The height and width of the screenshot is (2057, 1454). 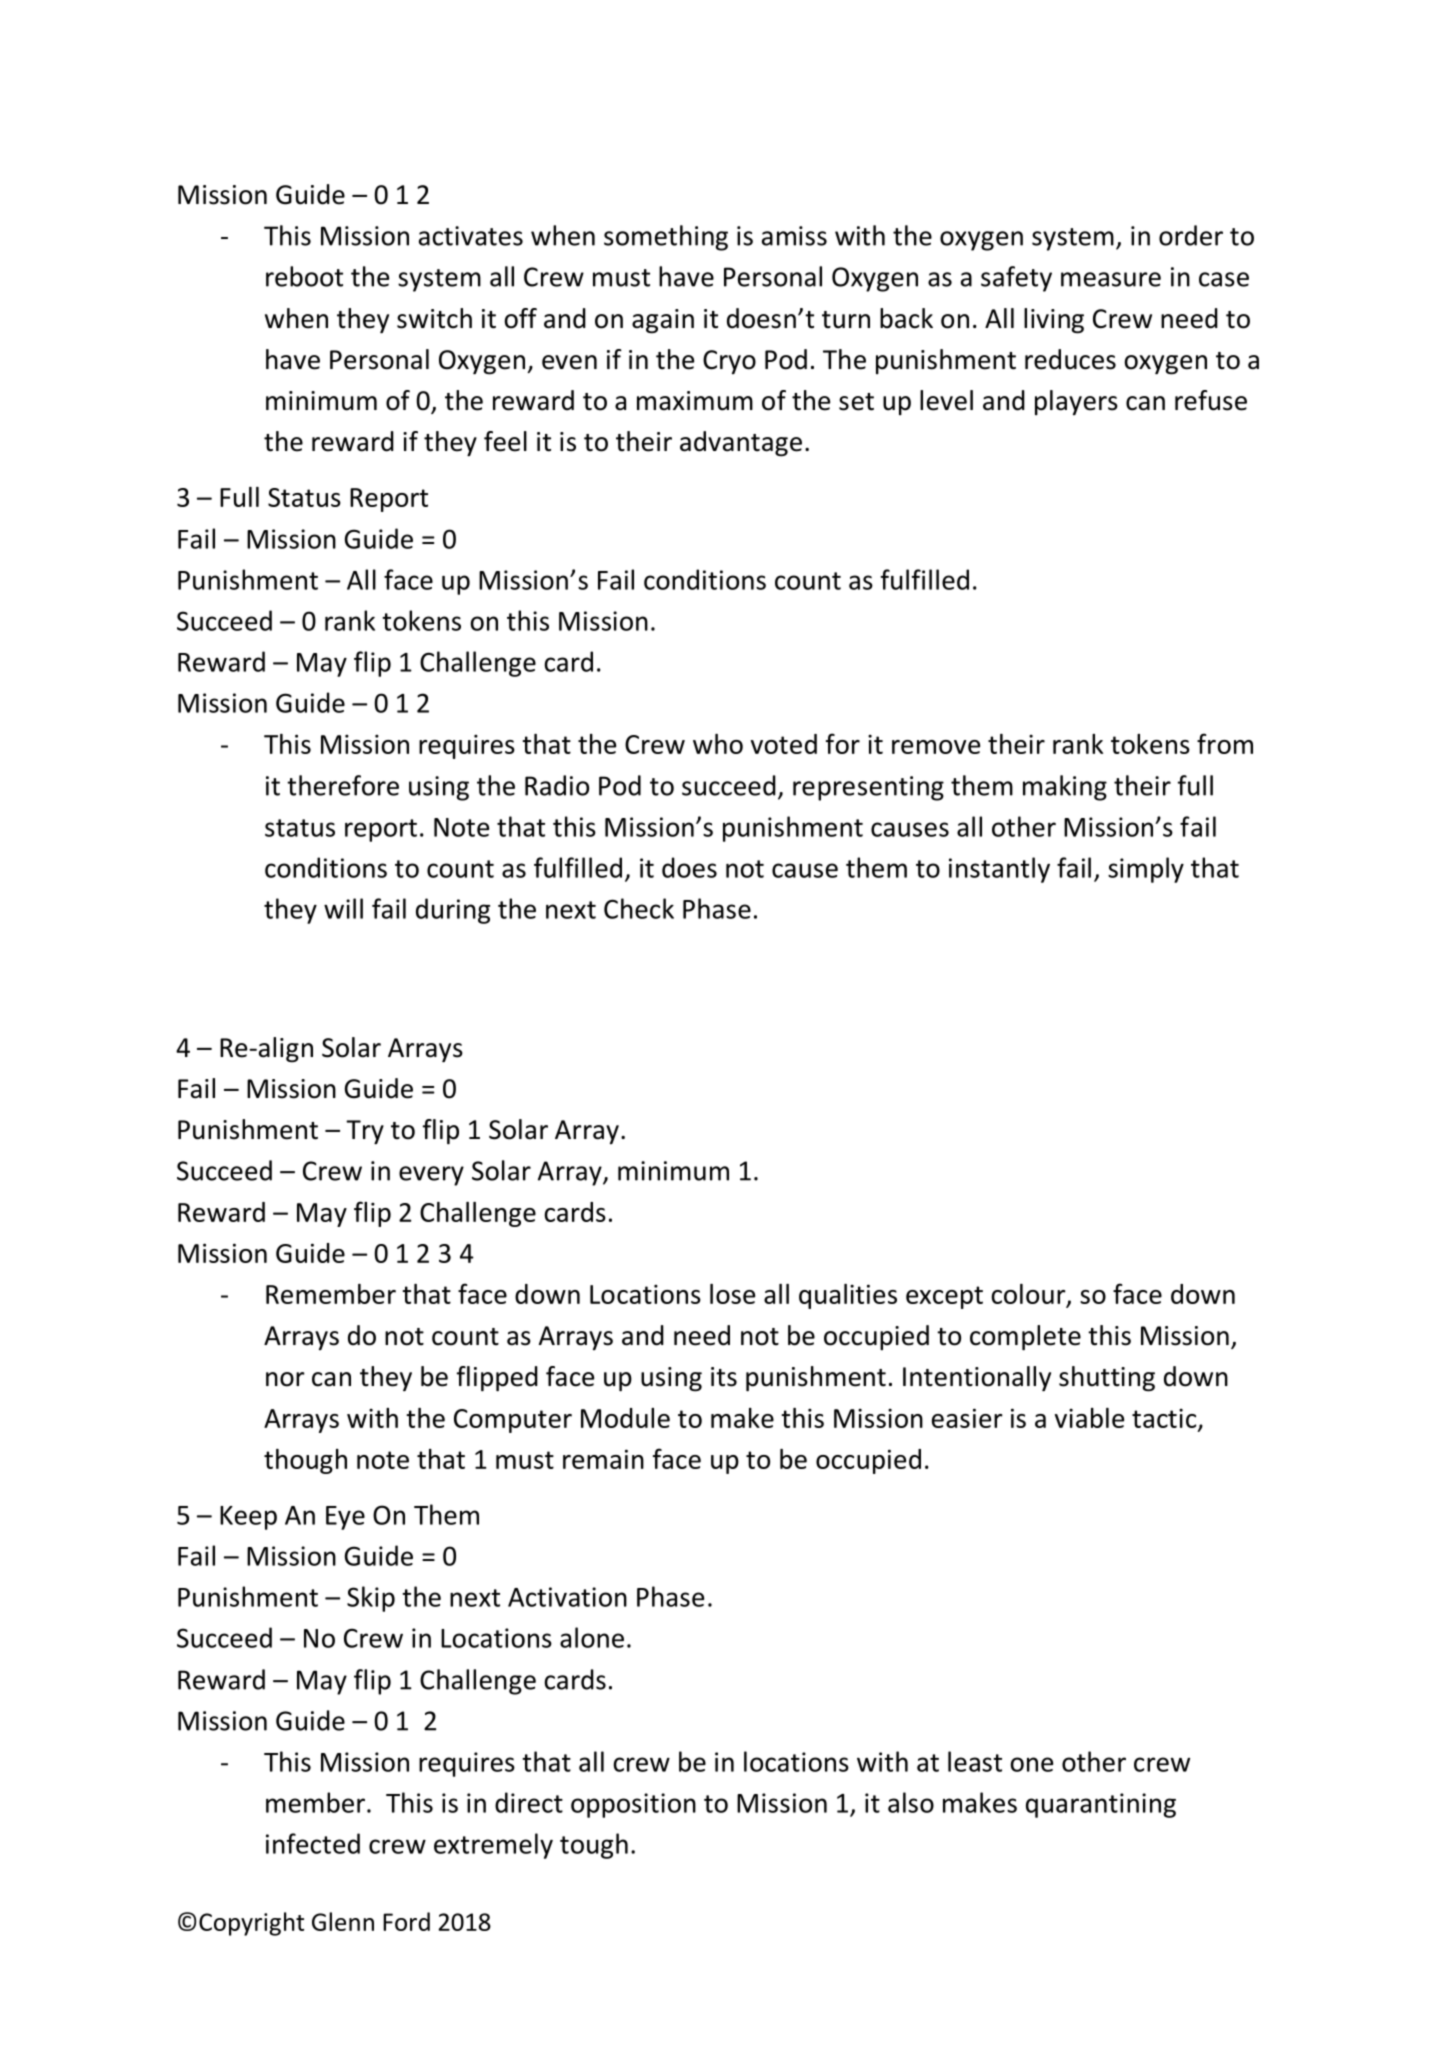 What do you see at coordinates (718, 744) in the screenshot?
I see `who` at bounding box center [718, 744].
